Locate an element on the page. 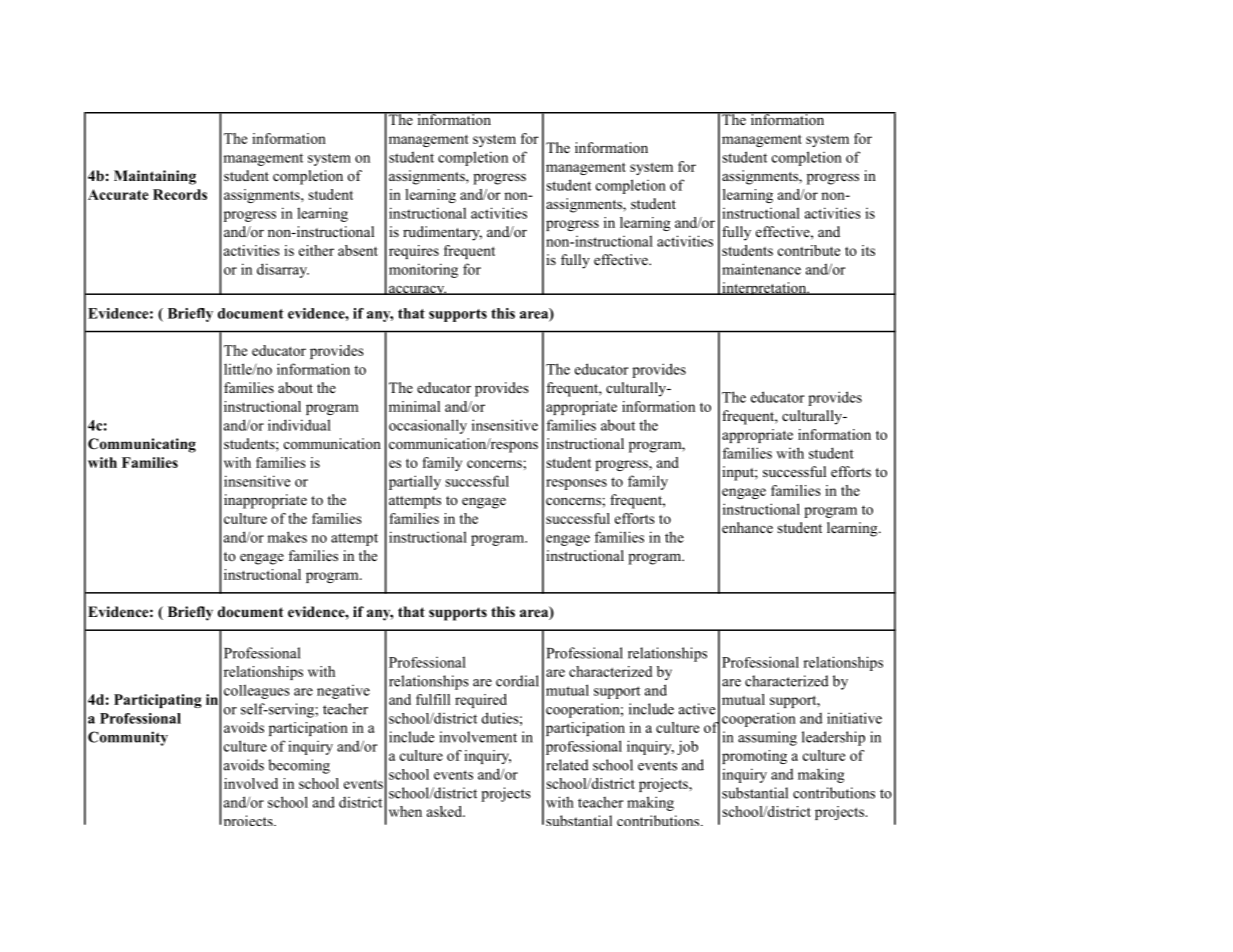 The width and height of the page is (1233, 952). accuracy is located at coordinates (417, 290).
